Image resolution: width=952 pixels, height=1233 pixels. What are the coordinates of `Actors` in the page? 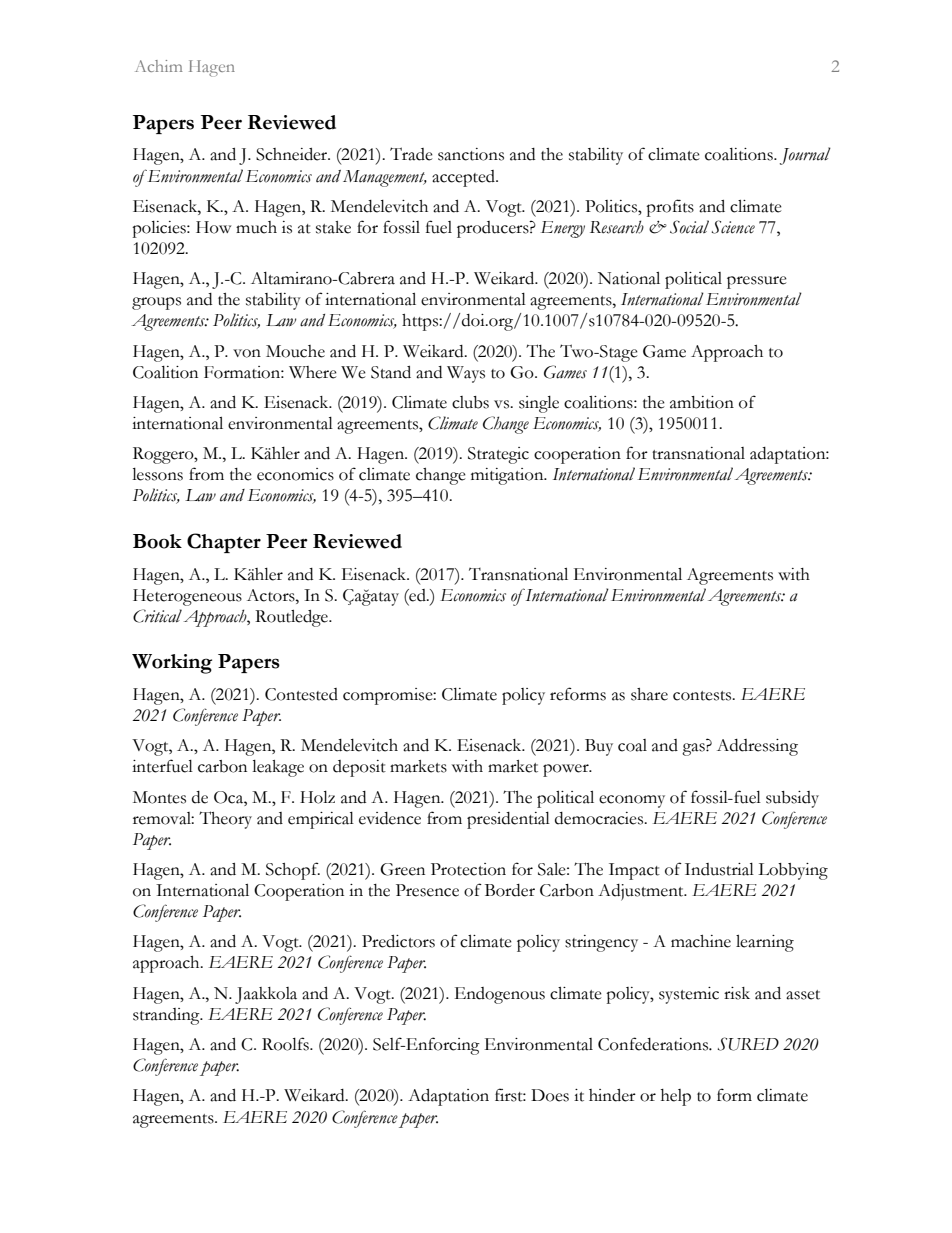 It's located at (272, 595).
